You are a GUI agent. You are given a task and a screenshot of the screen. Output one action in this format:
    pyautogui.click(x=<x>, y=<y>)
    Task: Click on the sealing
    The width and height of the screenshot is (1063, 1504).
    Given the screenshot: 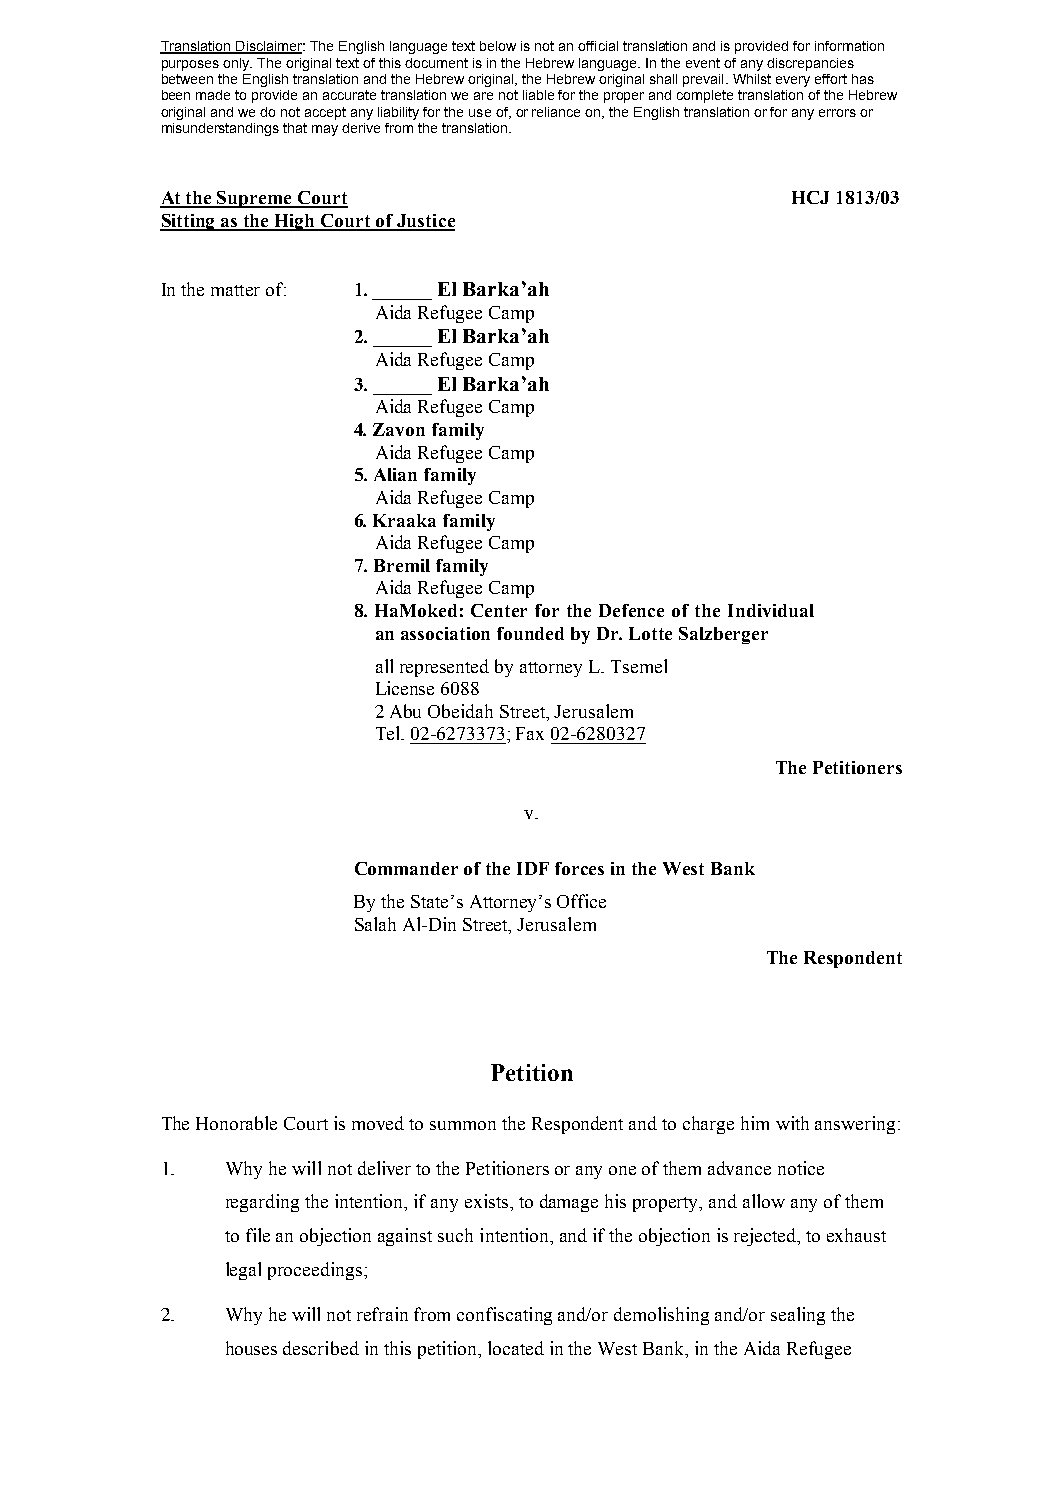 What is the action you would take?
    pyautogui.click(x=798, y=1316)
